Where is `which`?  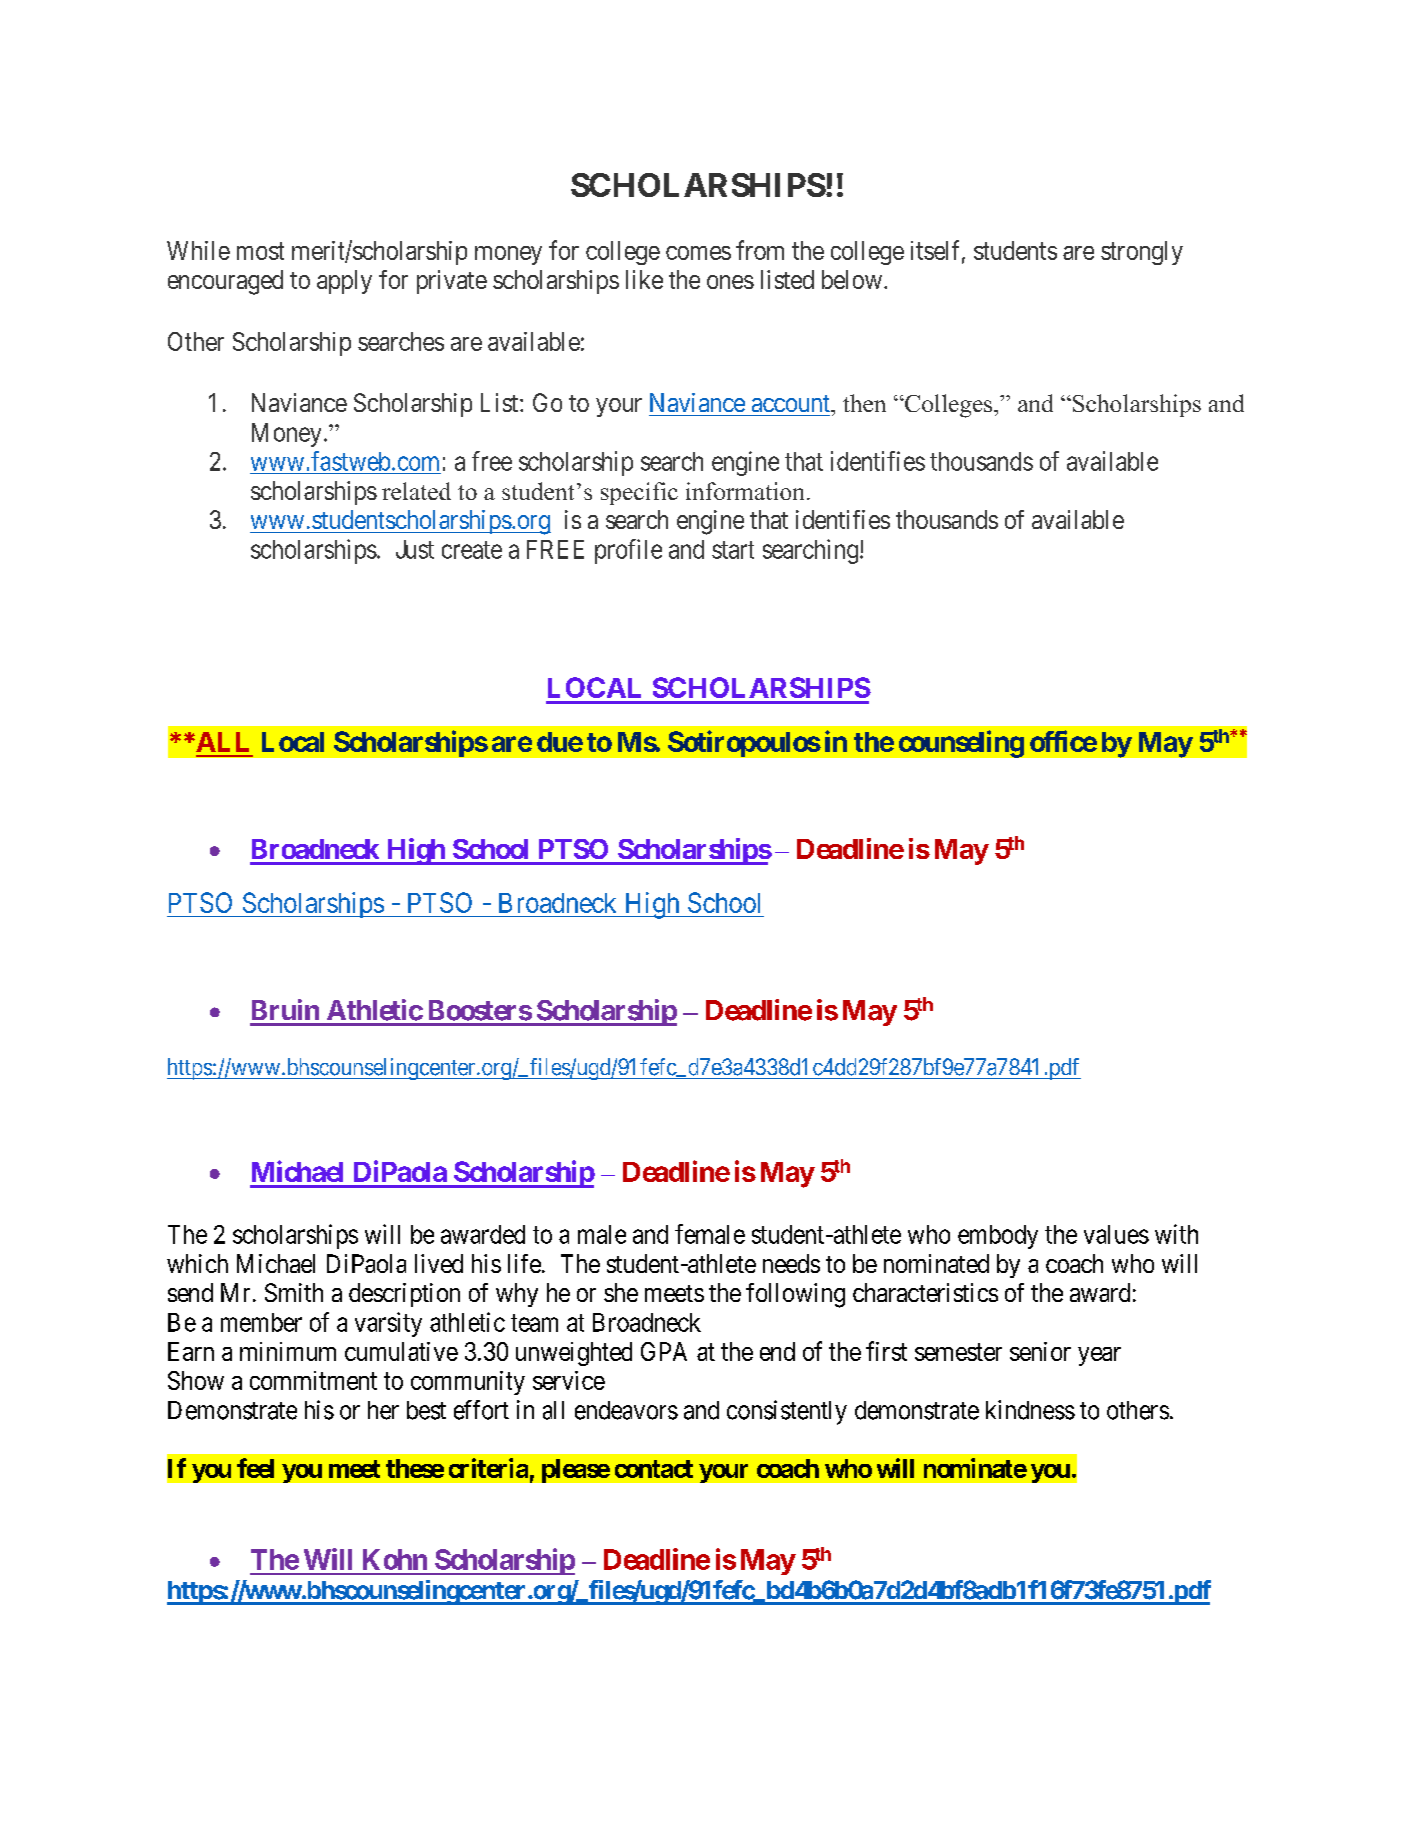 which is located at coordinates (197, 1263).
